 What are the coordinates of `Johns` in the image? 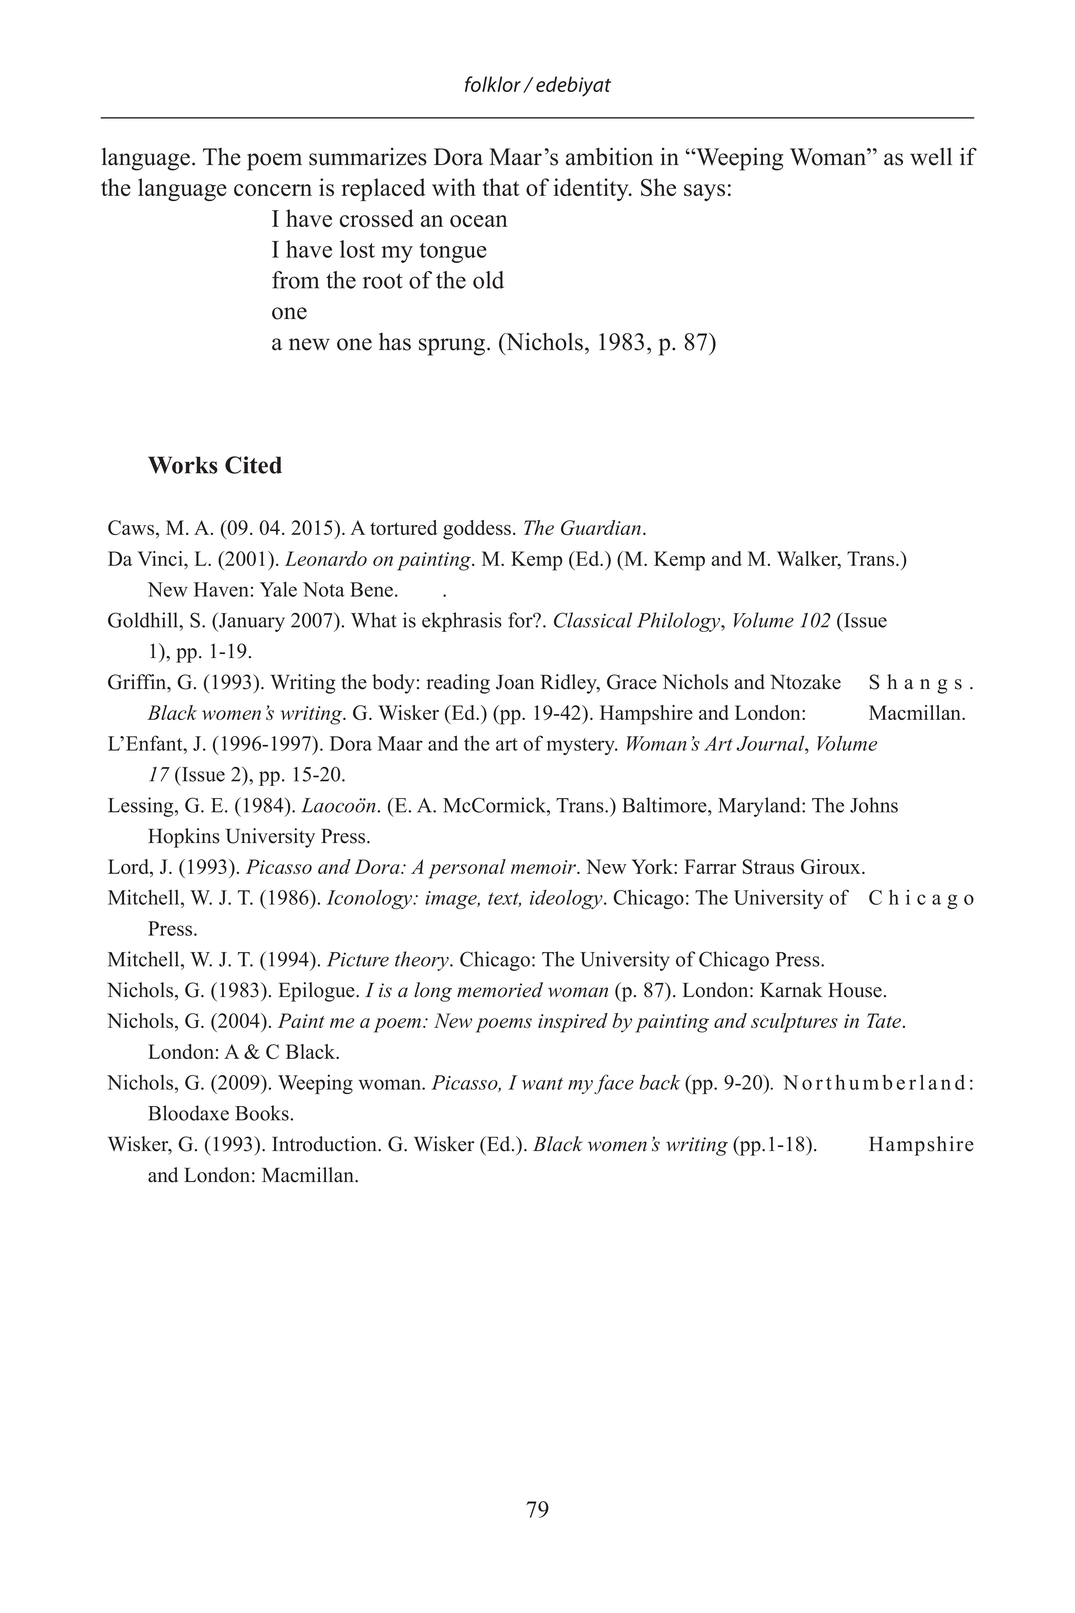 It's located at (874, 805).
